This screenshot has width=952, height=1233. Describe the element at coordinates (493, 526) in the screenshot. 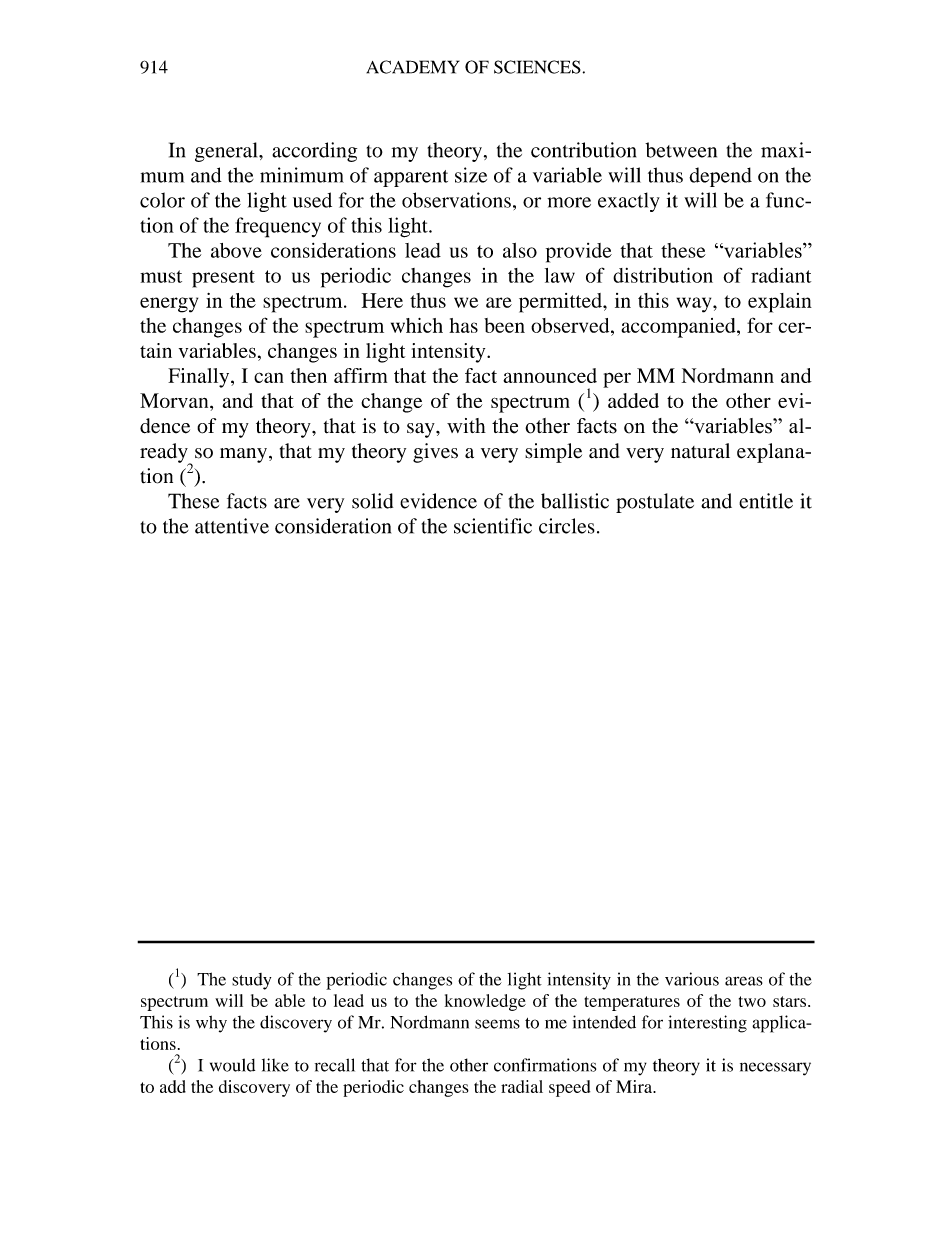

I see `scientific` at that location.
